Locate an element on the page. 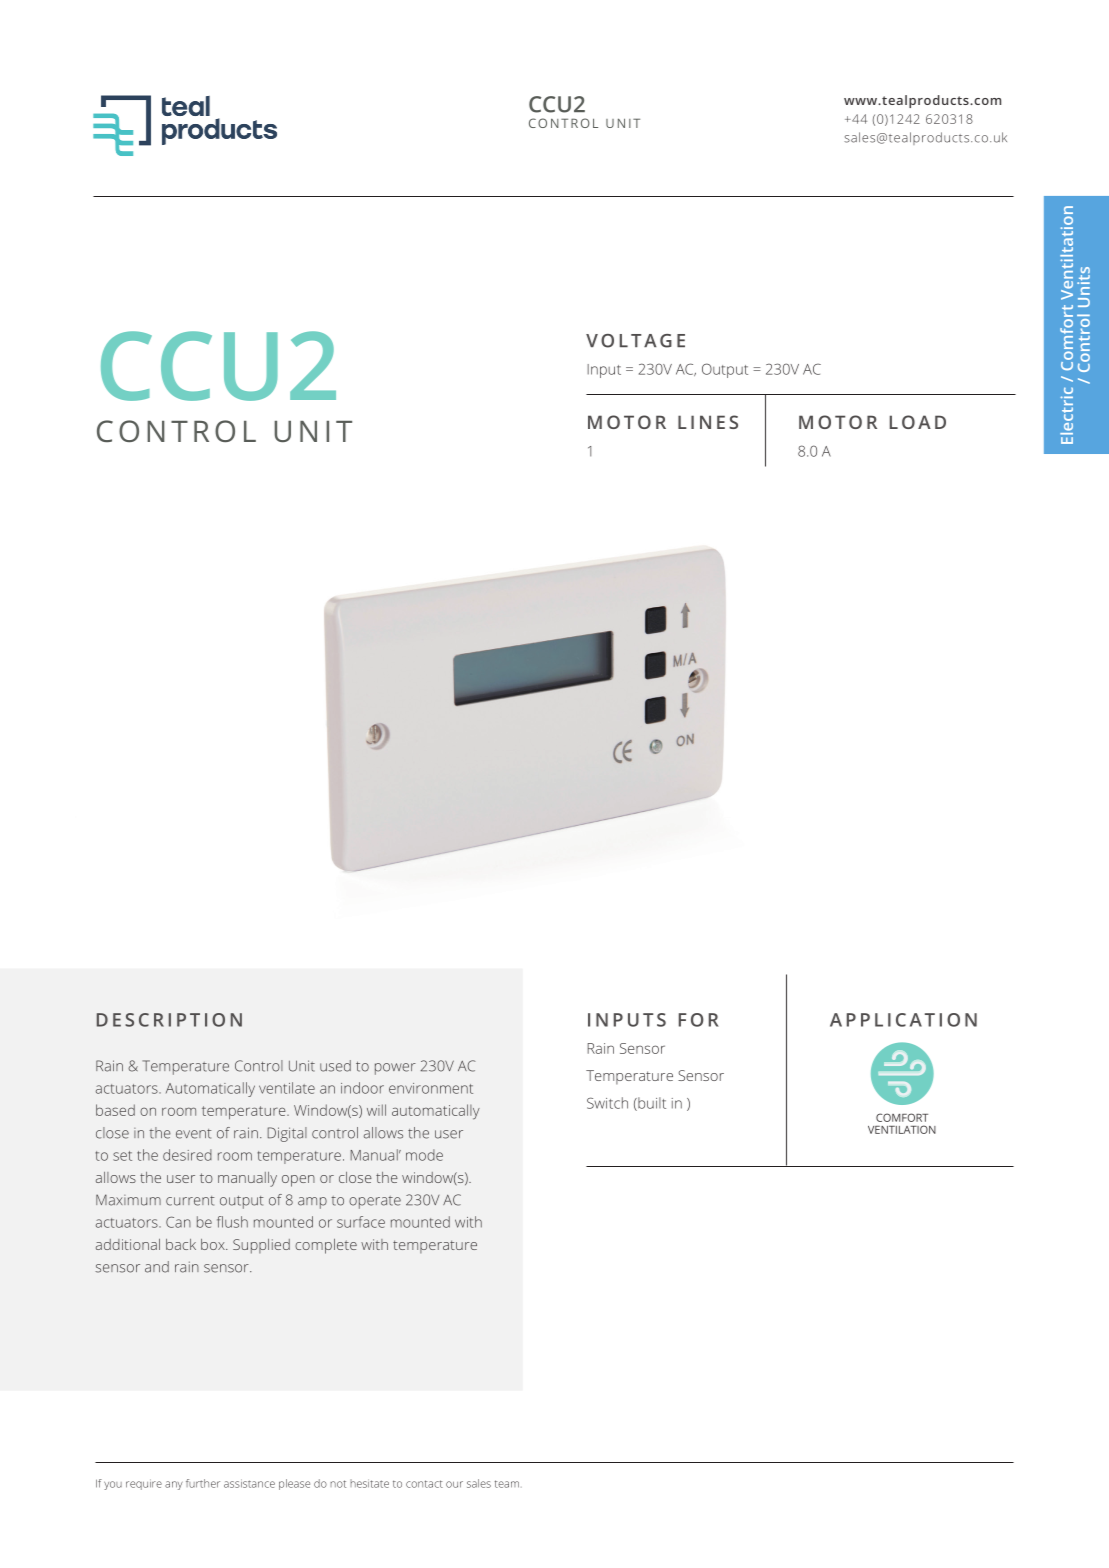  LINES is located at coordinates (708, 422).
